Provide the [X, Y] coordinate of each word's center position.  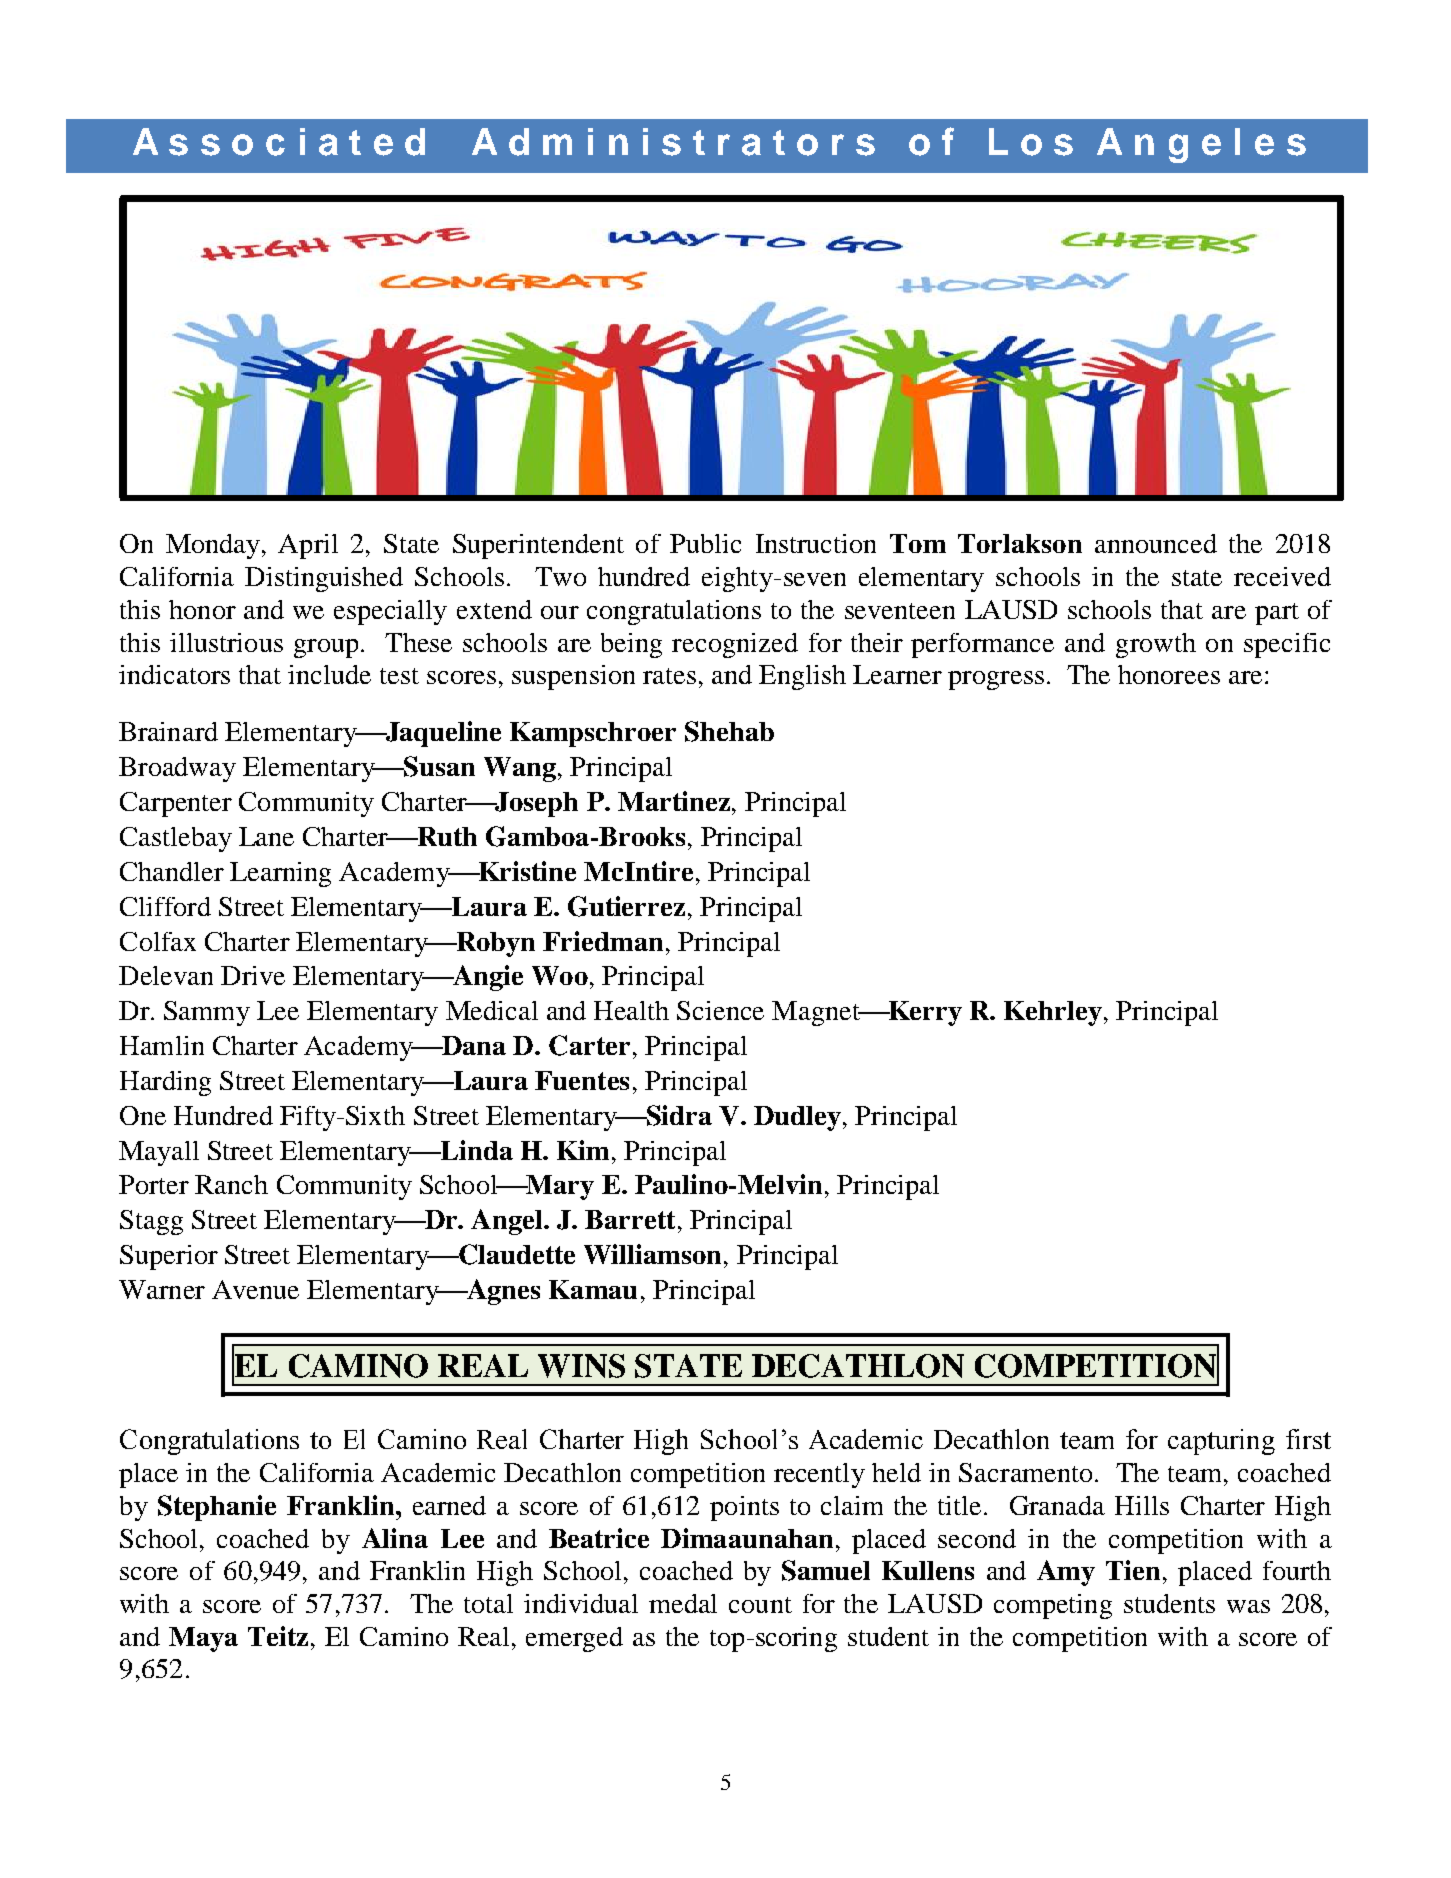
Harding [165, 1083]
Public [705, 543]
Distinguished [324, 579]
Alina [395, 1538]
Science [720, 1010]
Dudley [797, 1118]
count [760, 1605]
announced [1156, 543]
